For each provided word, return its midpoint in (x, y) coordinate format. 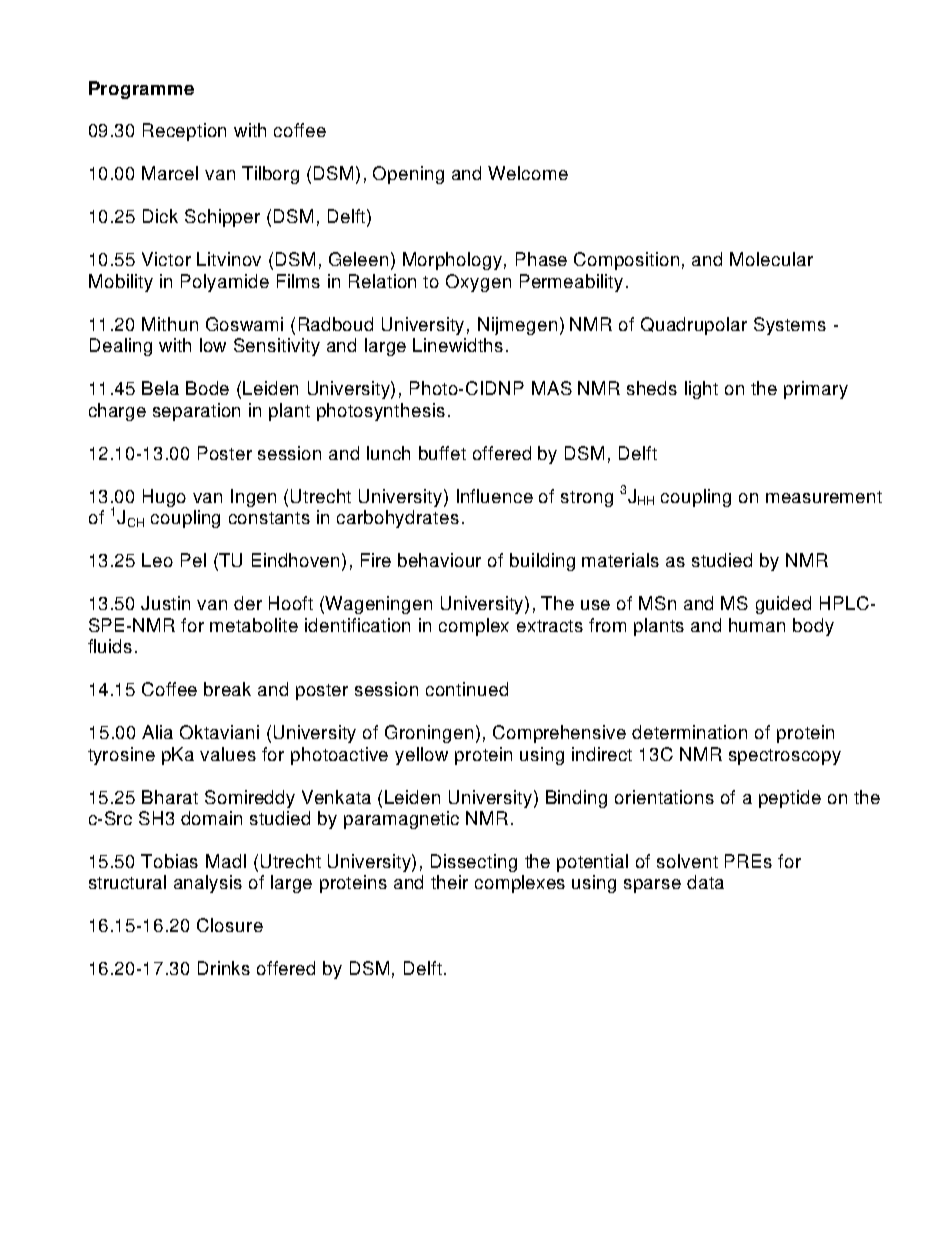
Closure (230, 925)
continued (467, 689)
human (757, 625)
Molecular (771, 259)
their (449, 882)
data (705, 882)
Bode (207, 388)
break (227, 689)
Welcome (528, 173)
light (701, 390)
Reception (184, 132)
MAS (552, 388)
